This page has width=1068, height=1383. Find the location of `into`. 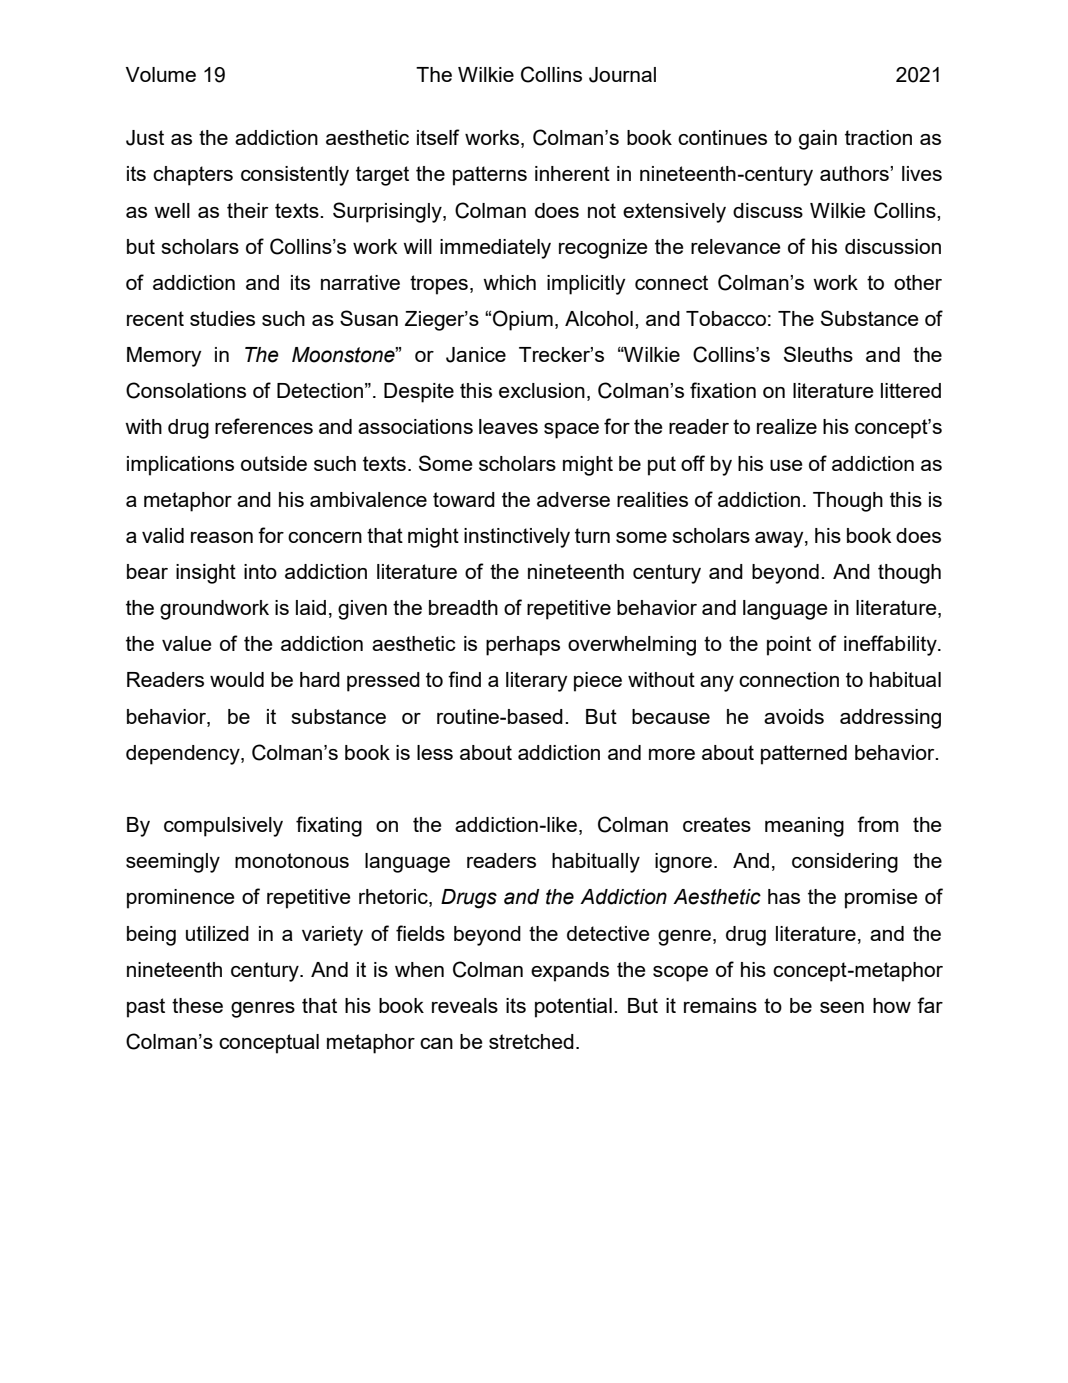

into is located at coordinates (260, 571).
